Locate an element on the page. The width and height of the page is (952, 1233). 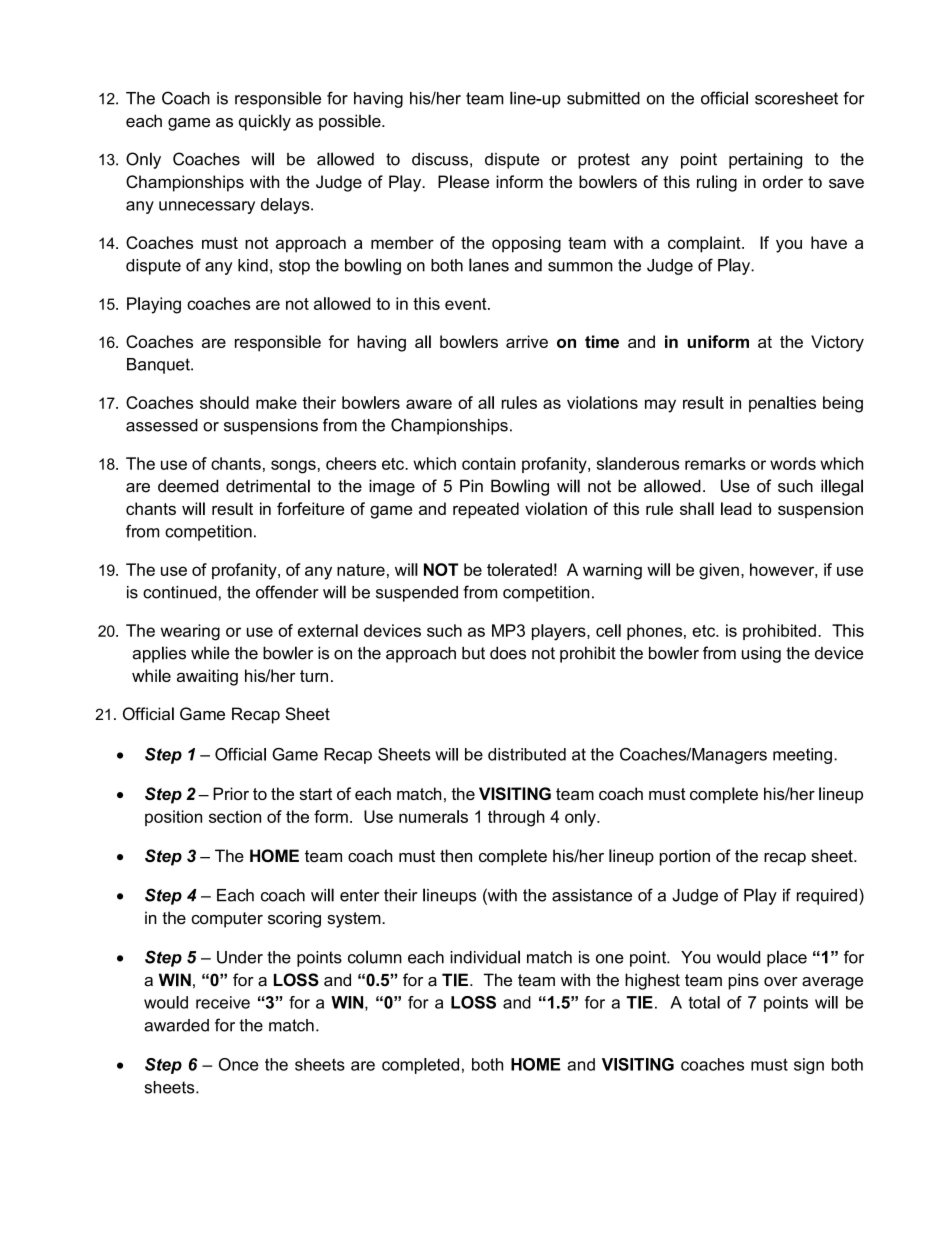
pertaining is located at coordinates (765, 161).
